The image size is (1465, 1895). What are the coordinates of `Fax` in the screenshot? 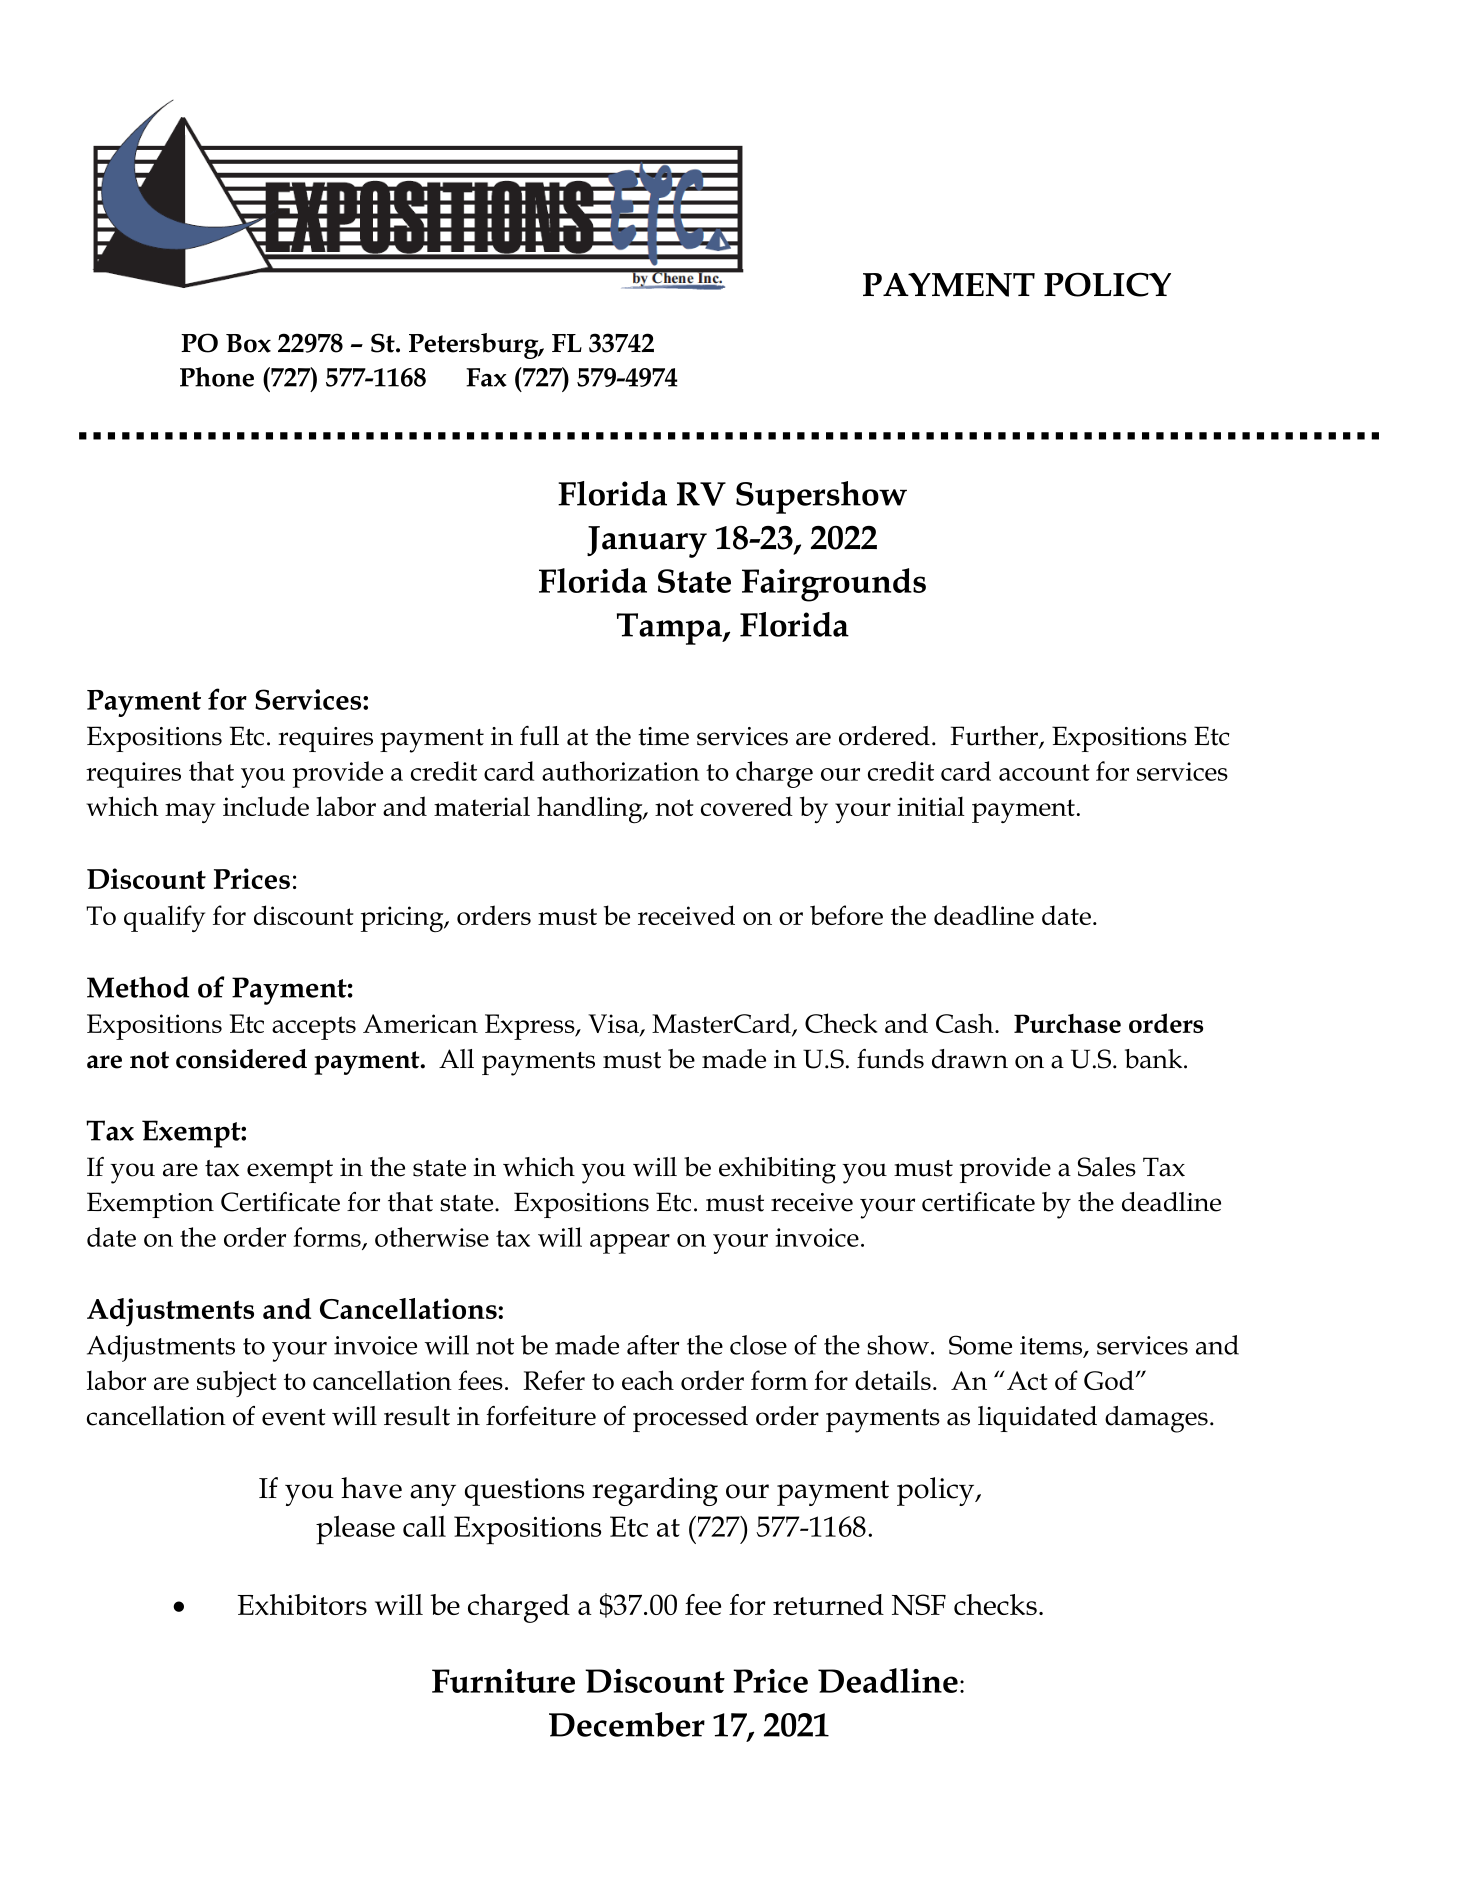 It's located at (486, 377).
